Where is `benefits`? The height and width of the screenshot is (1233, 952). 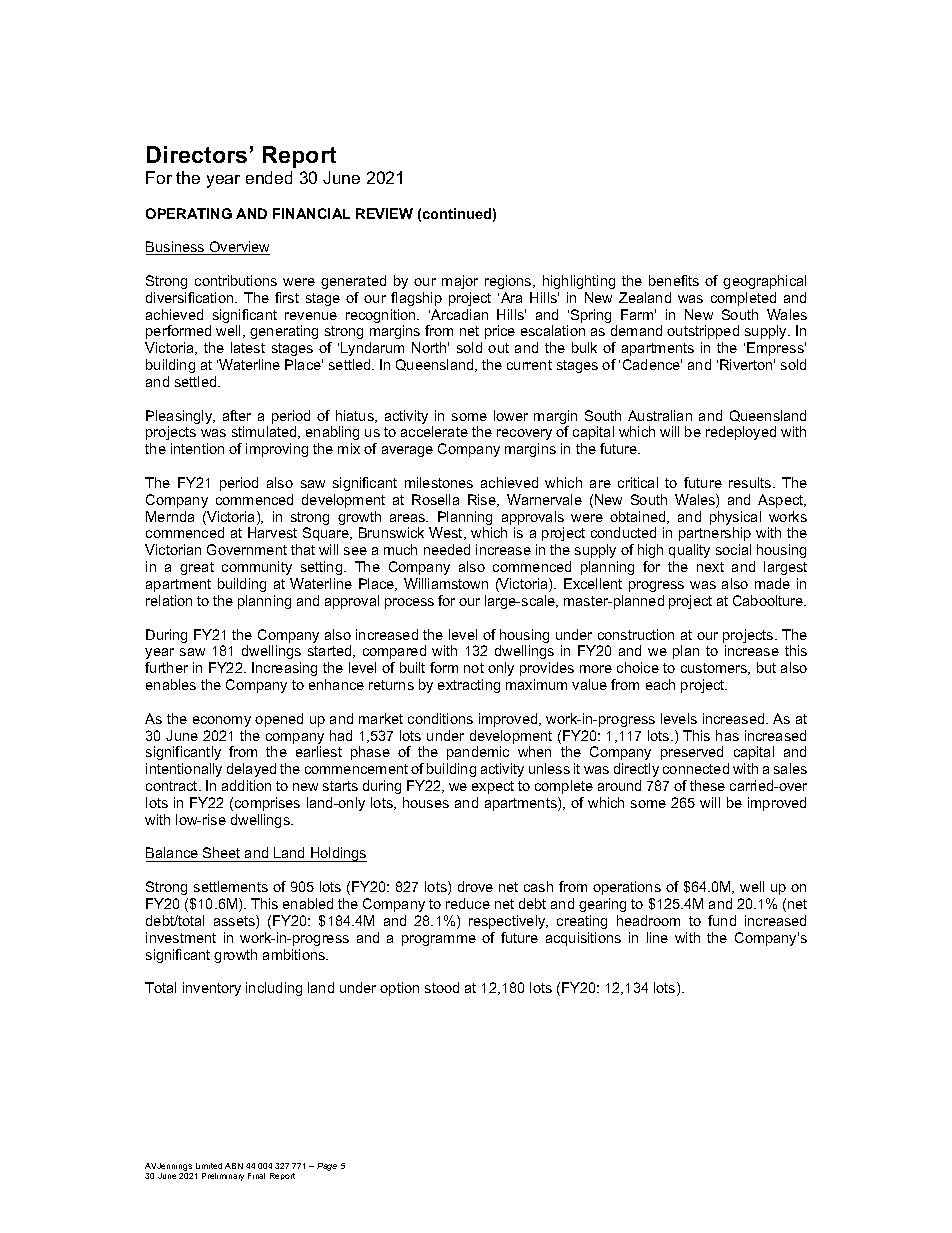 benefits is located at coordinates (674, 280).
